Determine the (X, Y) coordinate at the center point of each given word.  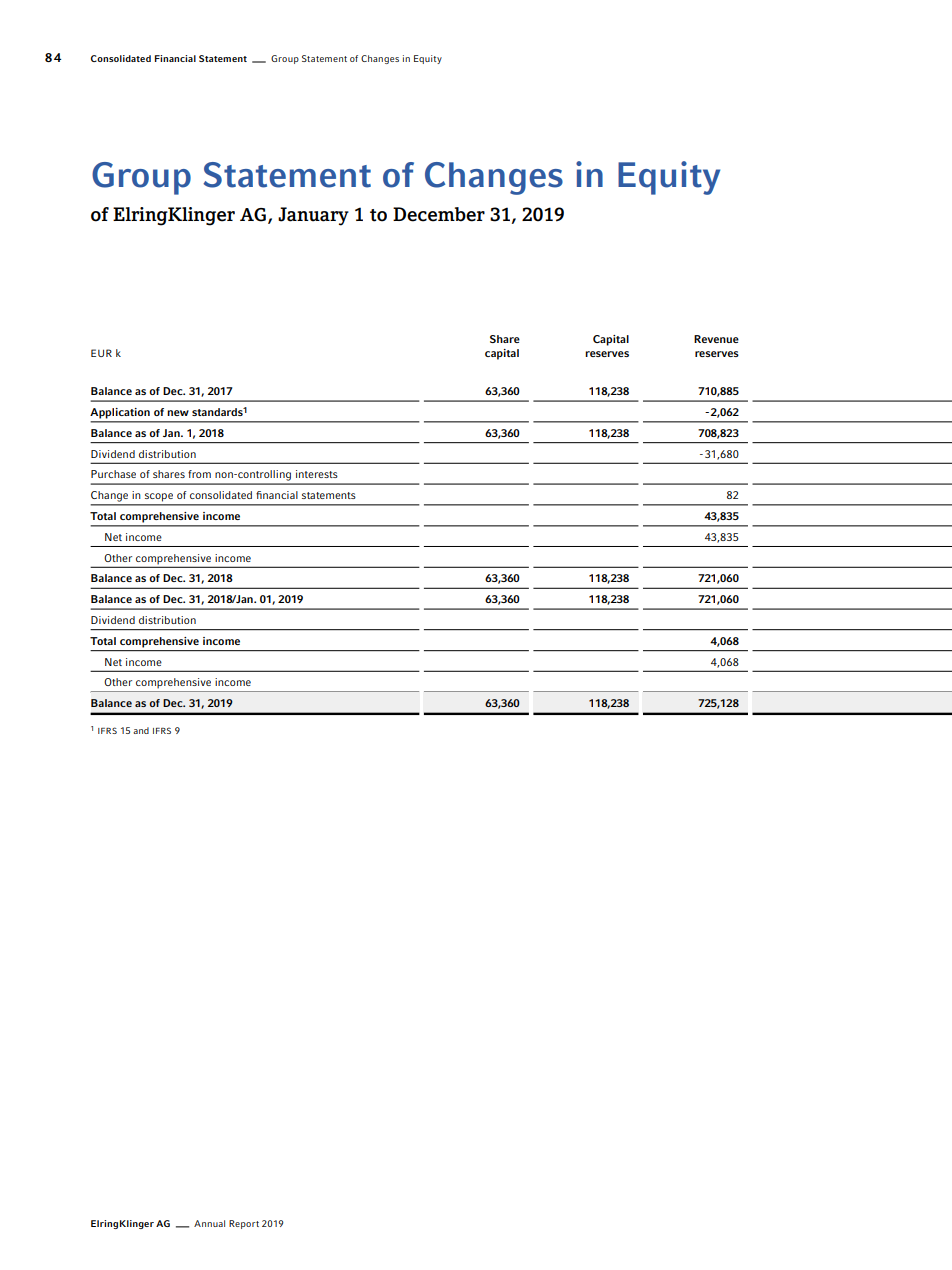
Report (244, 1224)
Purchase (113, 474)
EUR (101, 353)
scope (159, 497)
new (178, 413)
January (313, 216)
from (199, 474)
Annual (209, 1223)
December (439, 214)
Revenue (716, 339)
